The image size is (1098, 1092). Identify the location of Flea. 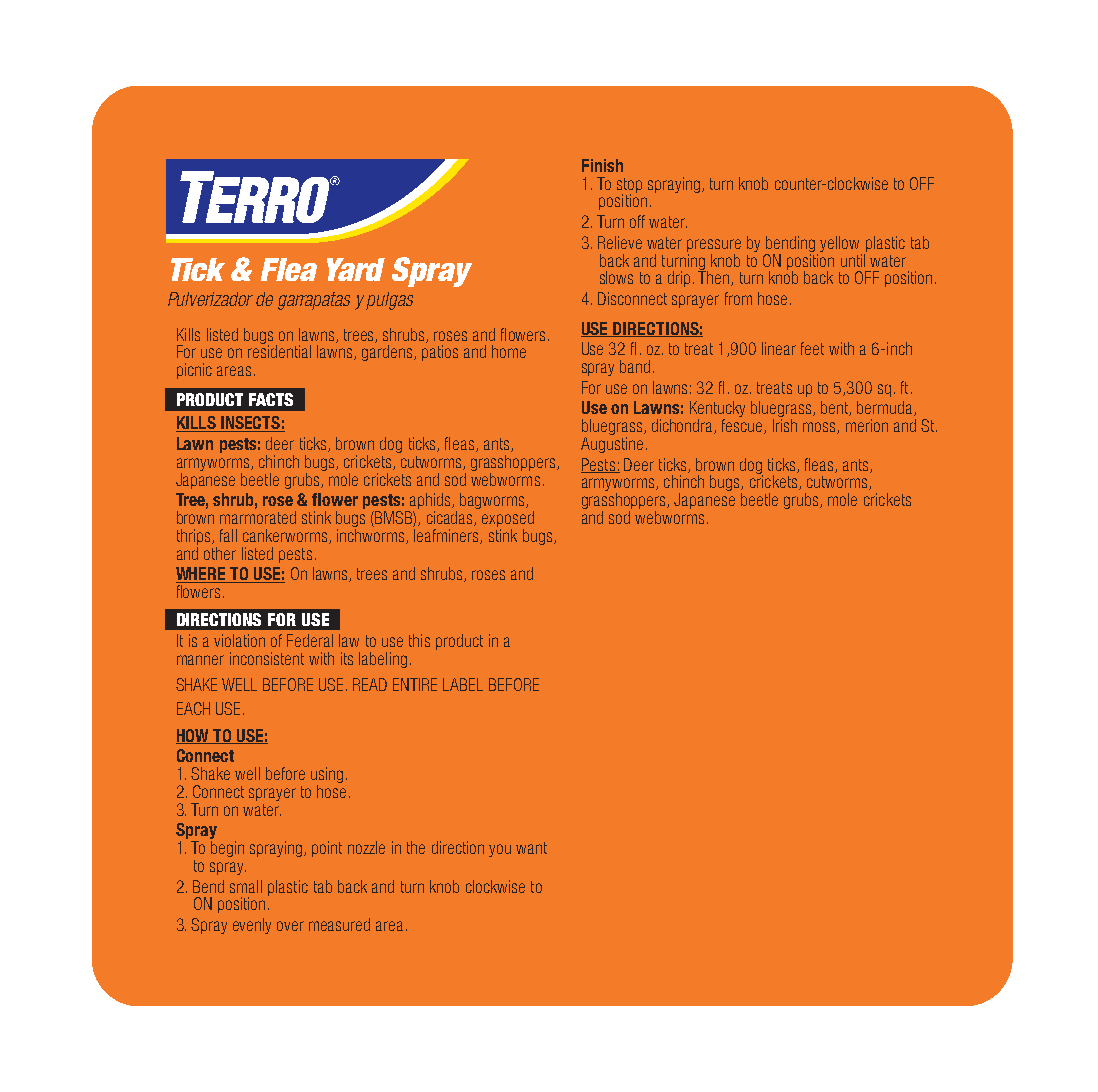
(289, 269).
